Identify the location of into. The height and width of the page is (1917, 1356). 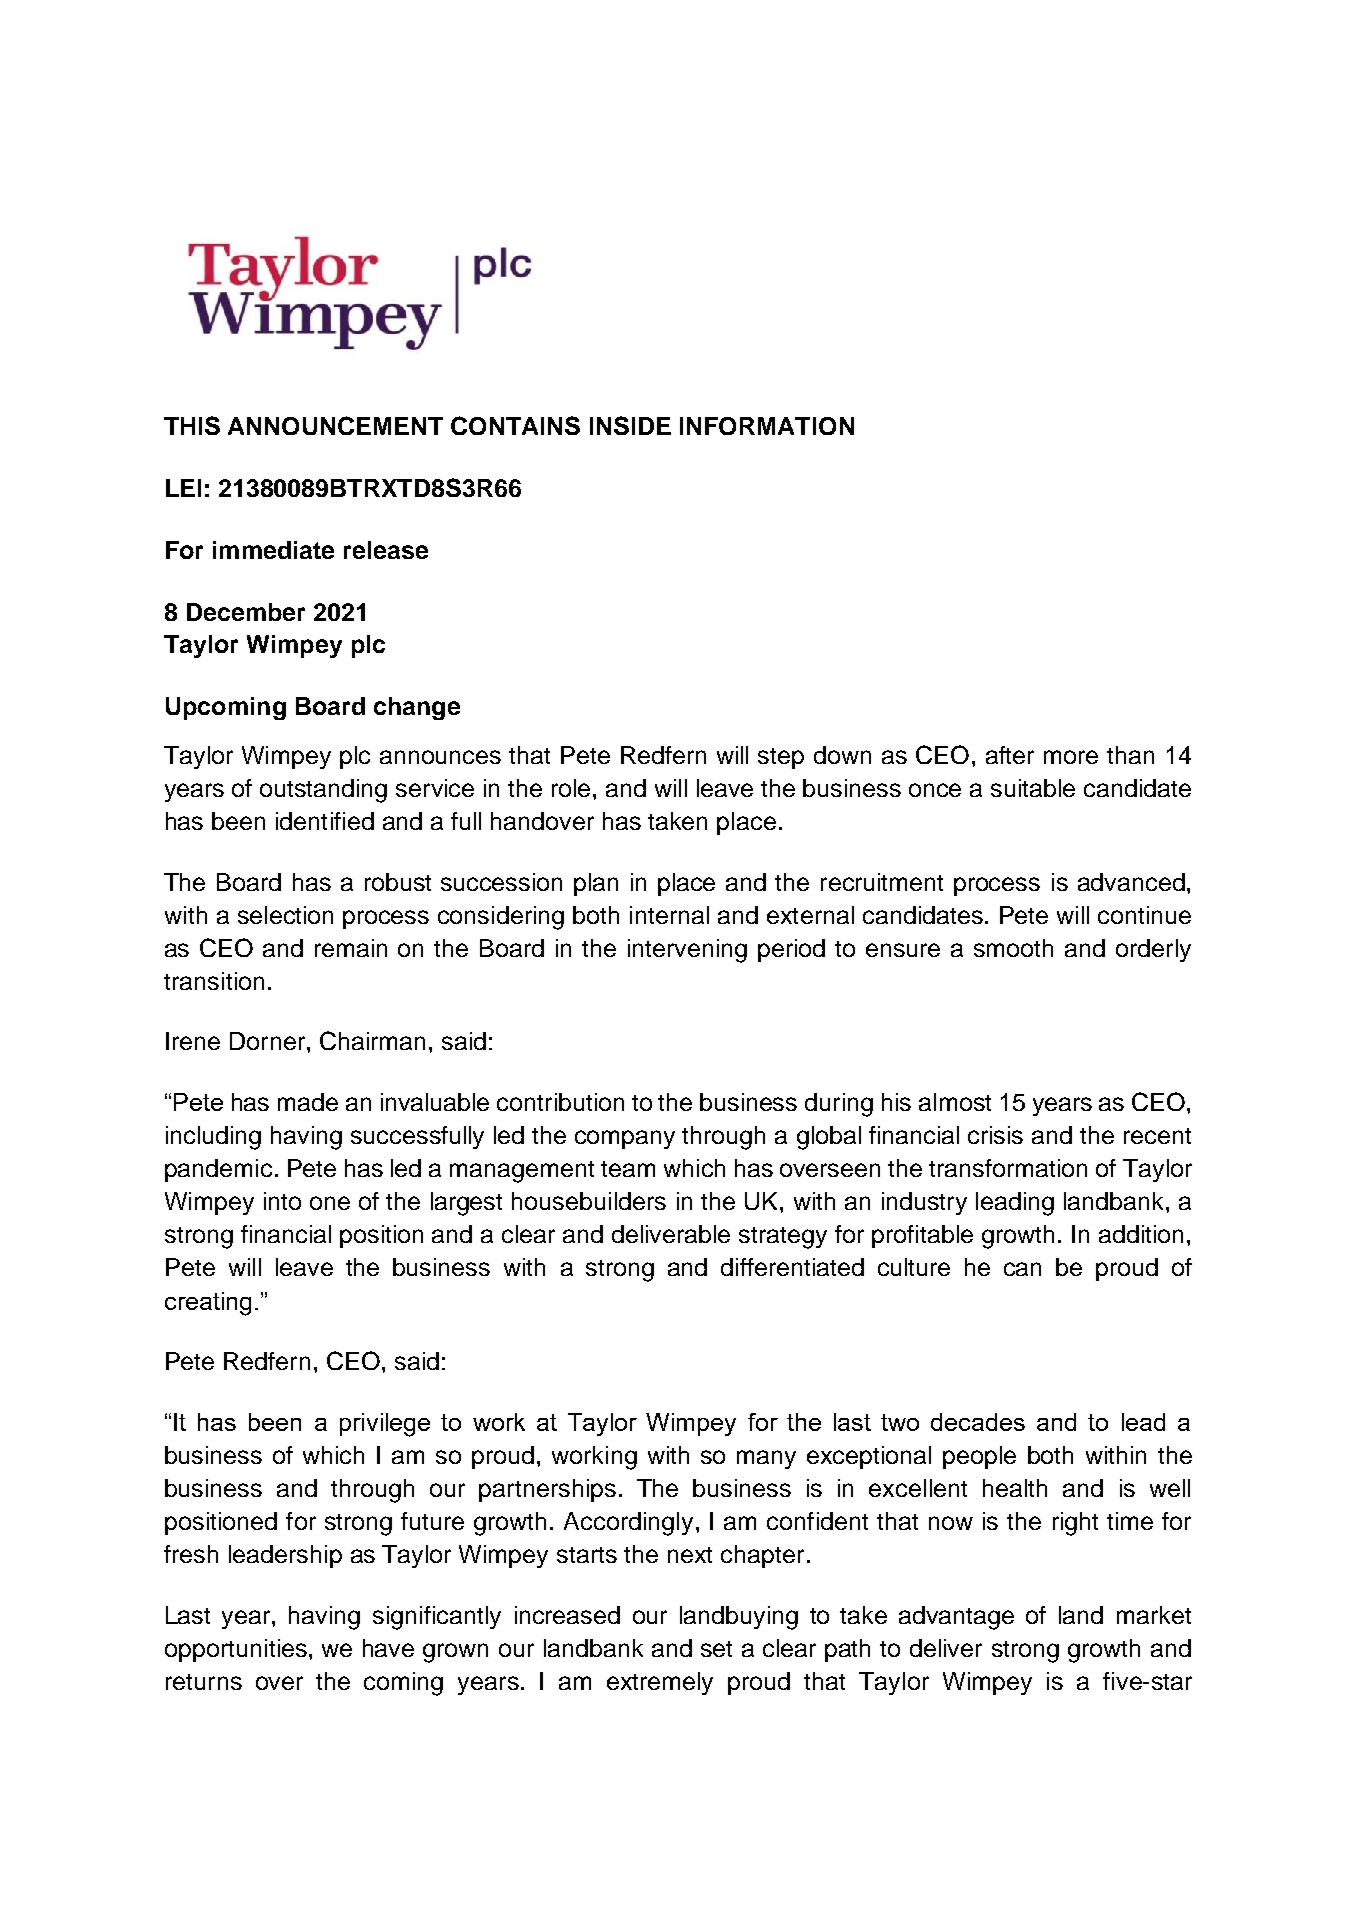
(282, 1201).
